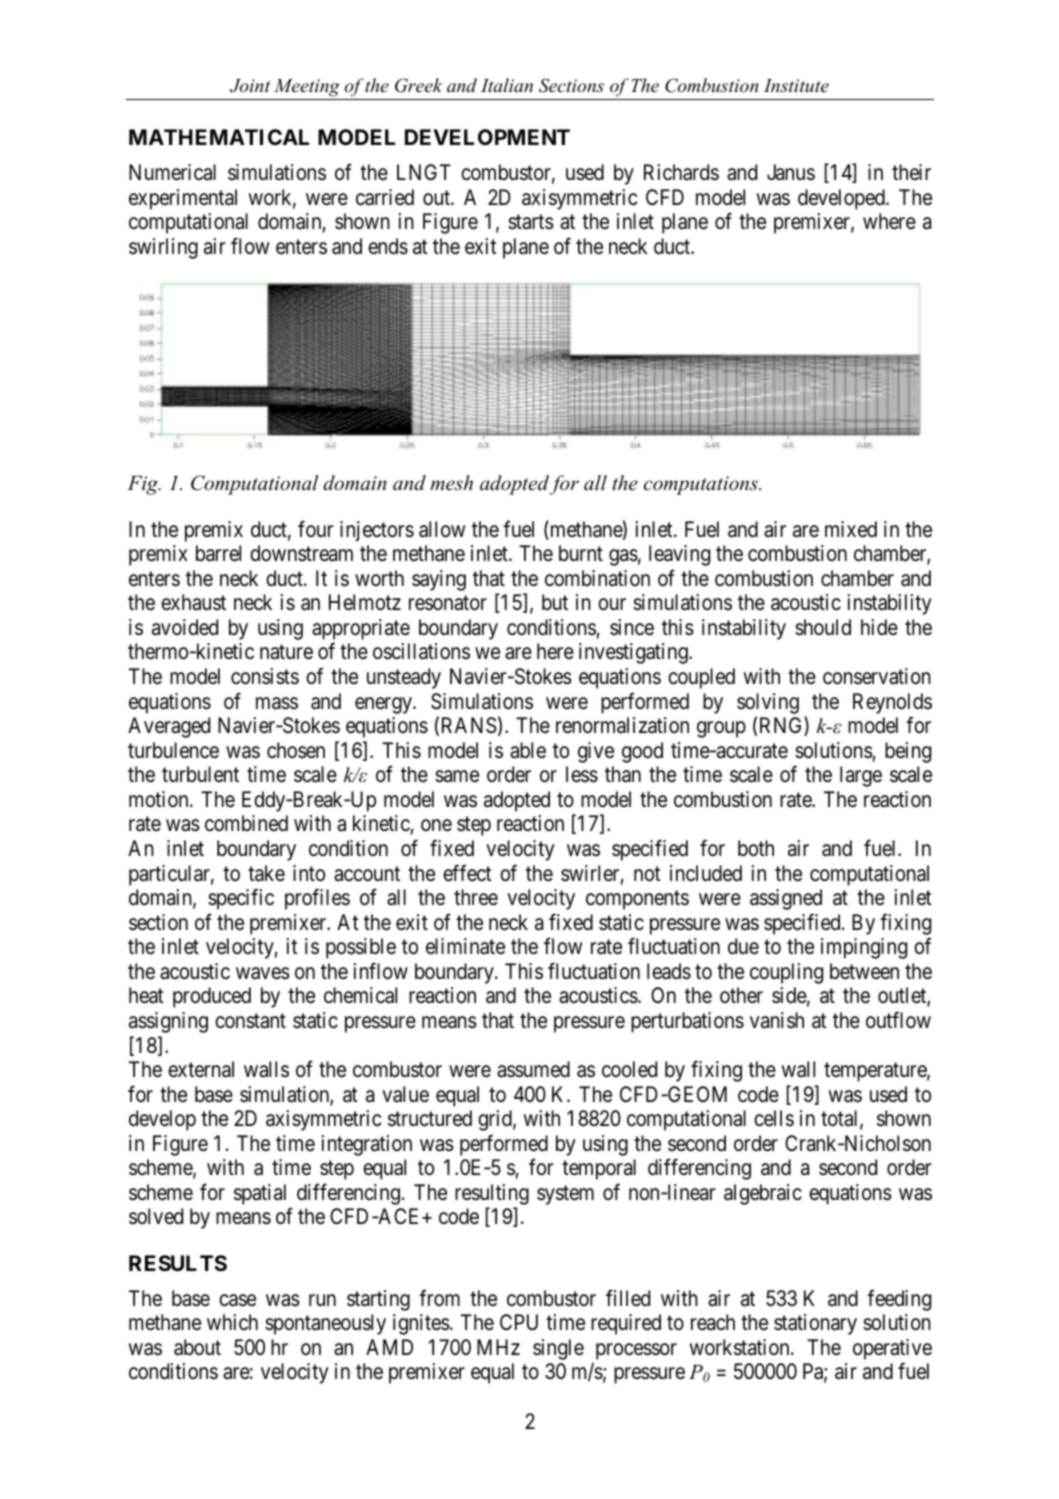  What do you see at coordinates (219, 137) in the screenshot?
I see `MATHEMATICAL` at bounding box center [219, 137].
